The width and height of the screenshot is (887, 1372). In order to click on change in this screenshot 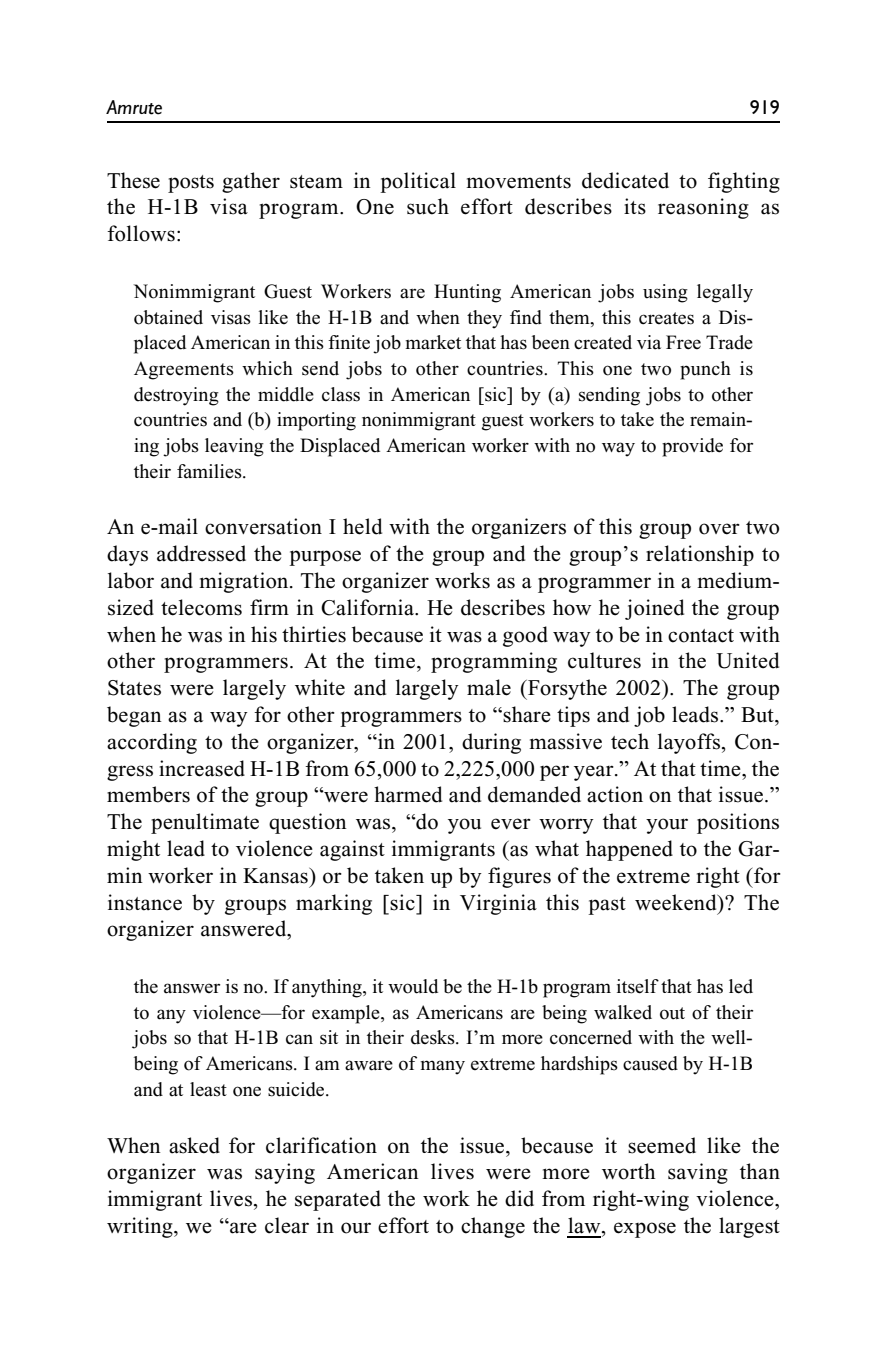, I will do `click(493, 1227)`.
